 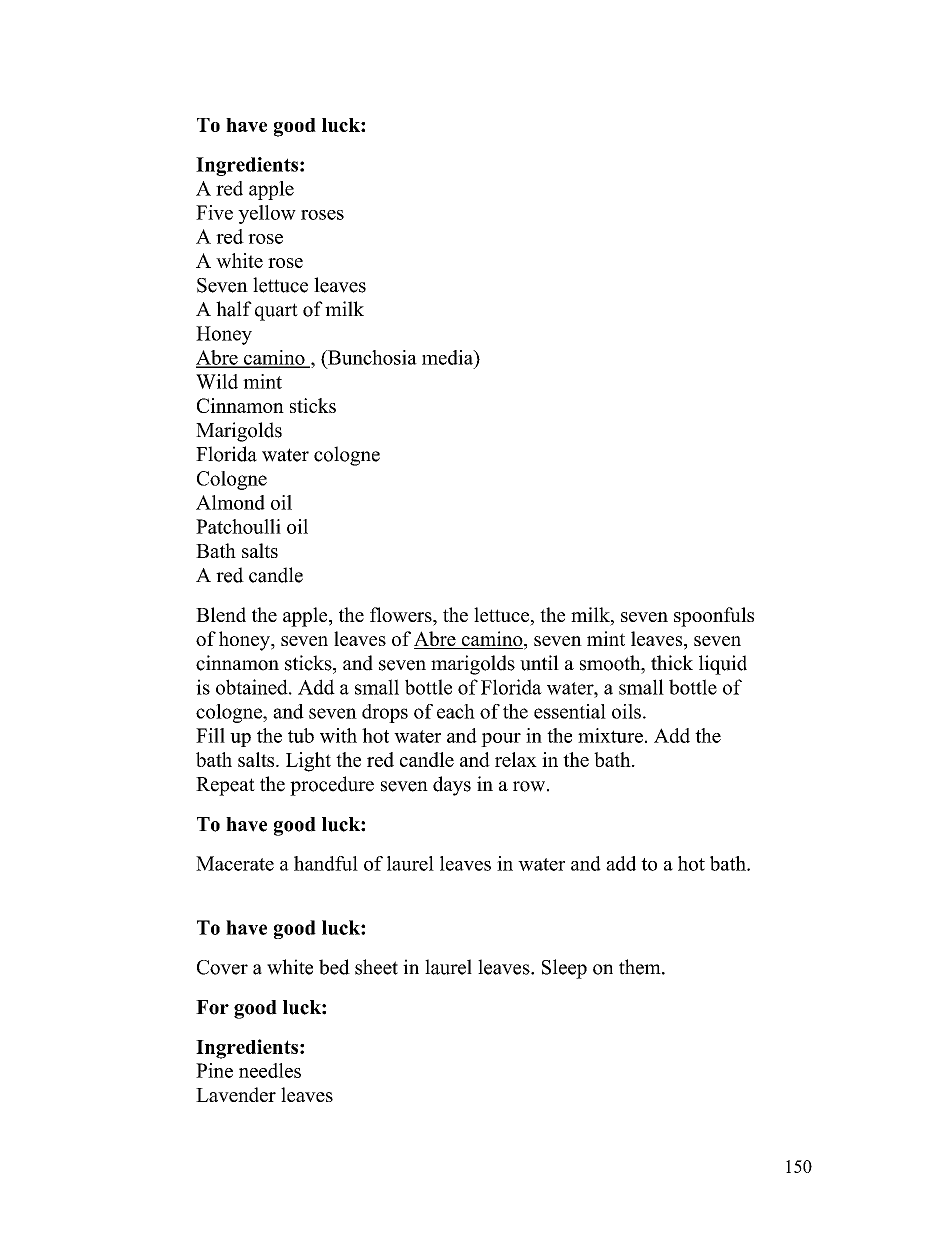 What do you see at coordinates (235, 863) in the screenshot?
I see `Macerate` at bounding box center [235, 863].
